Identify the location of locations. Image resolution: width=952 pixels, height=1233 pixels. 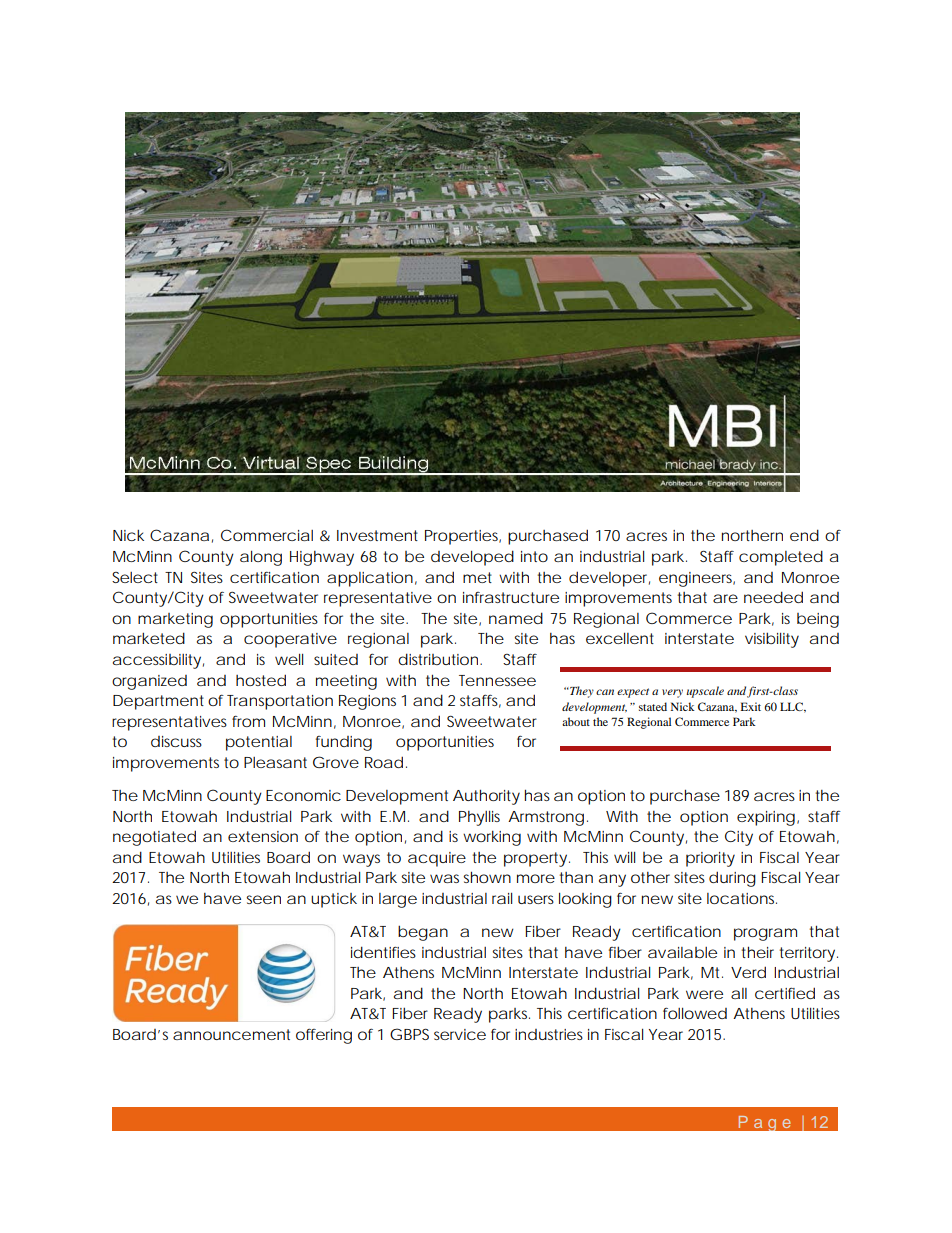
(742, 898).
